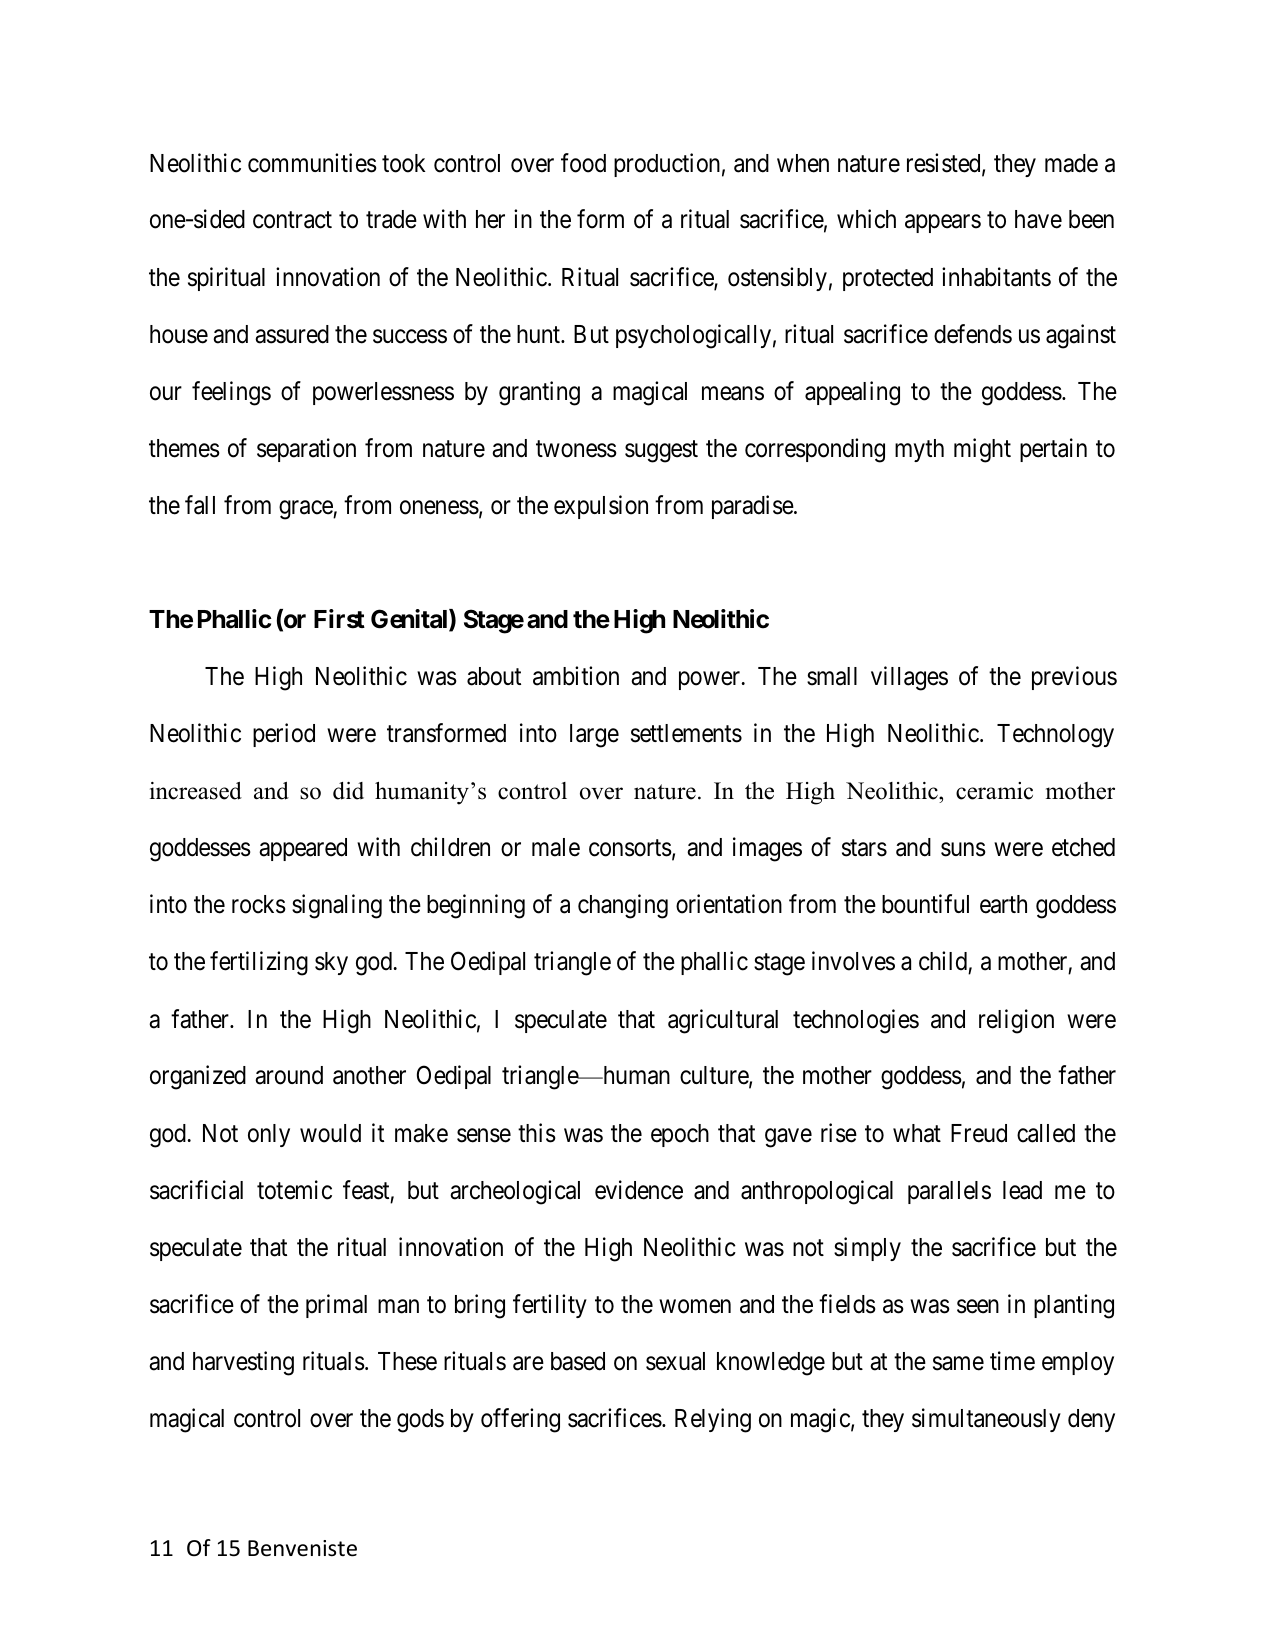 The height and width of the document is (1637, 1265). Describe the element at coordinates (259, 904) in the document. I see `rocks` at that location.
